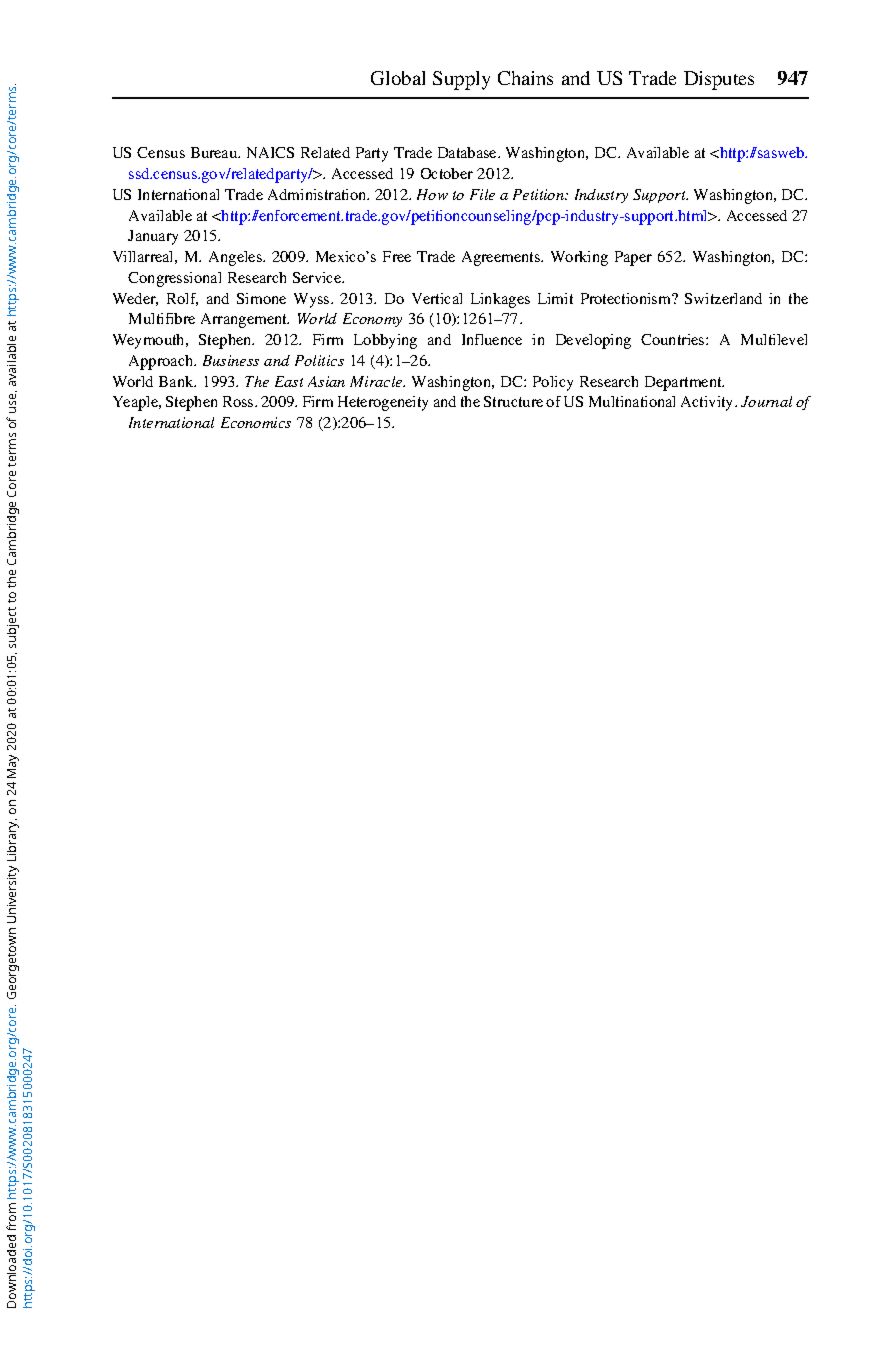  What do you see at coordinates (461, 80) in the screenshot?
I see `Supply` at bounding box center [461, 80].
